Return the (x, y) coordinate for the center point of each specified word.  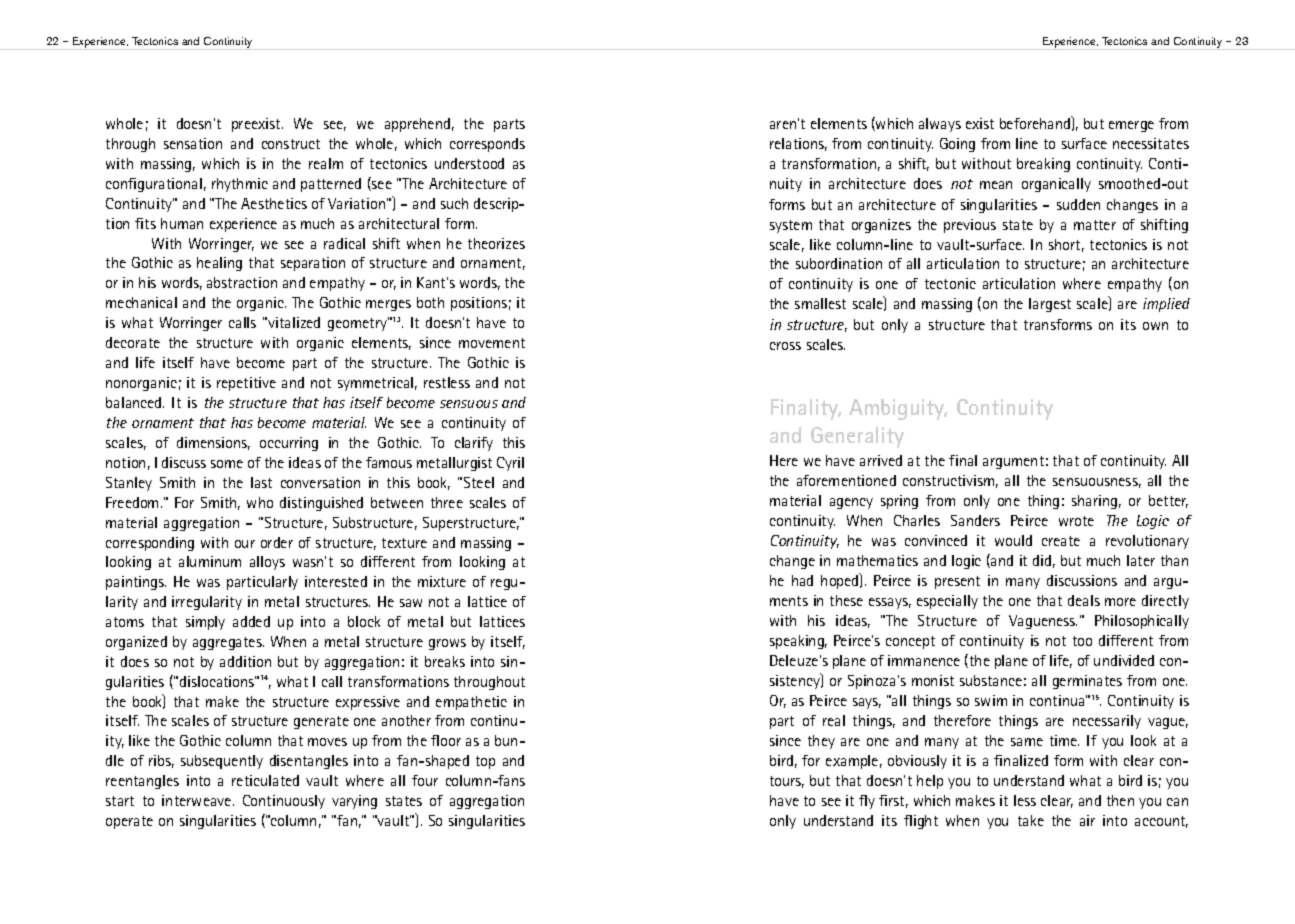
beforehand (1036, 122)
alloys (267, 563)
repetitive (246, 384)
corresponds (487, 145)
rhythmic (240, 185)
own (1155, 326)
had (802, 580)
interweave (198, 800)
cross (785, 346)
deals (1084, 600)
